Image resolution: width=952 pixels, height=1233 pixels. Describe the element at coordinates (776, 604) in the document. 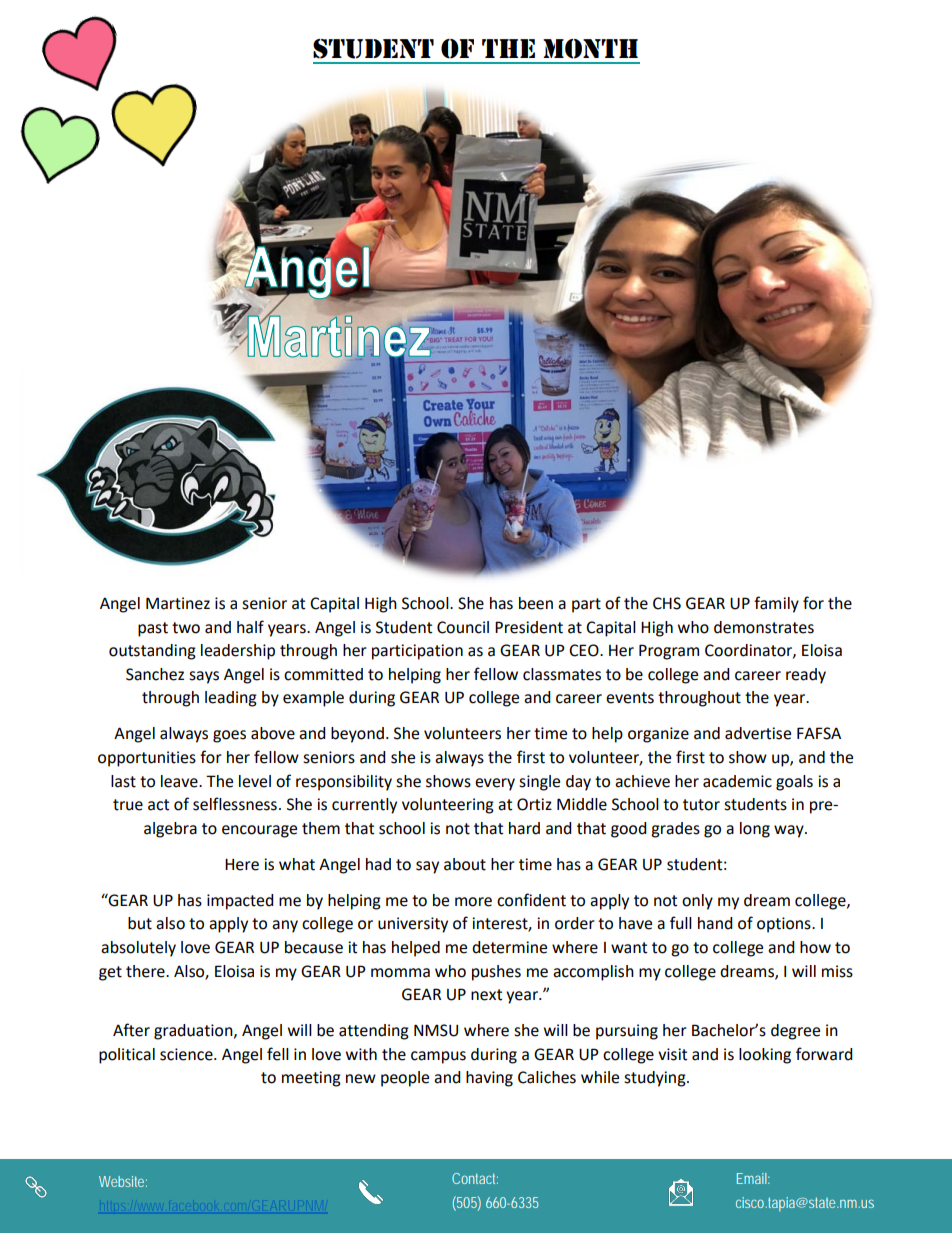

I see `family` at that location.
